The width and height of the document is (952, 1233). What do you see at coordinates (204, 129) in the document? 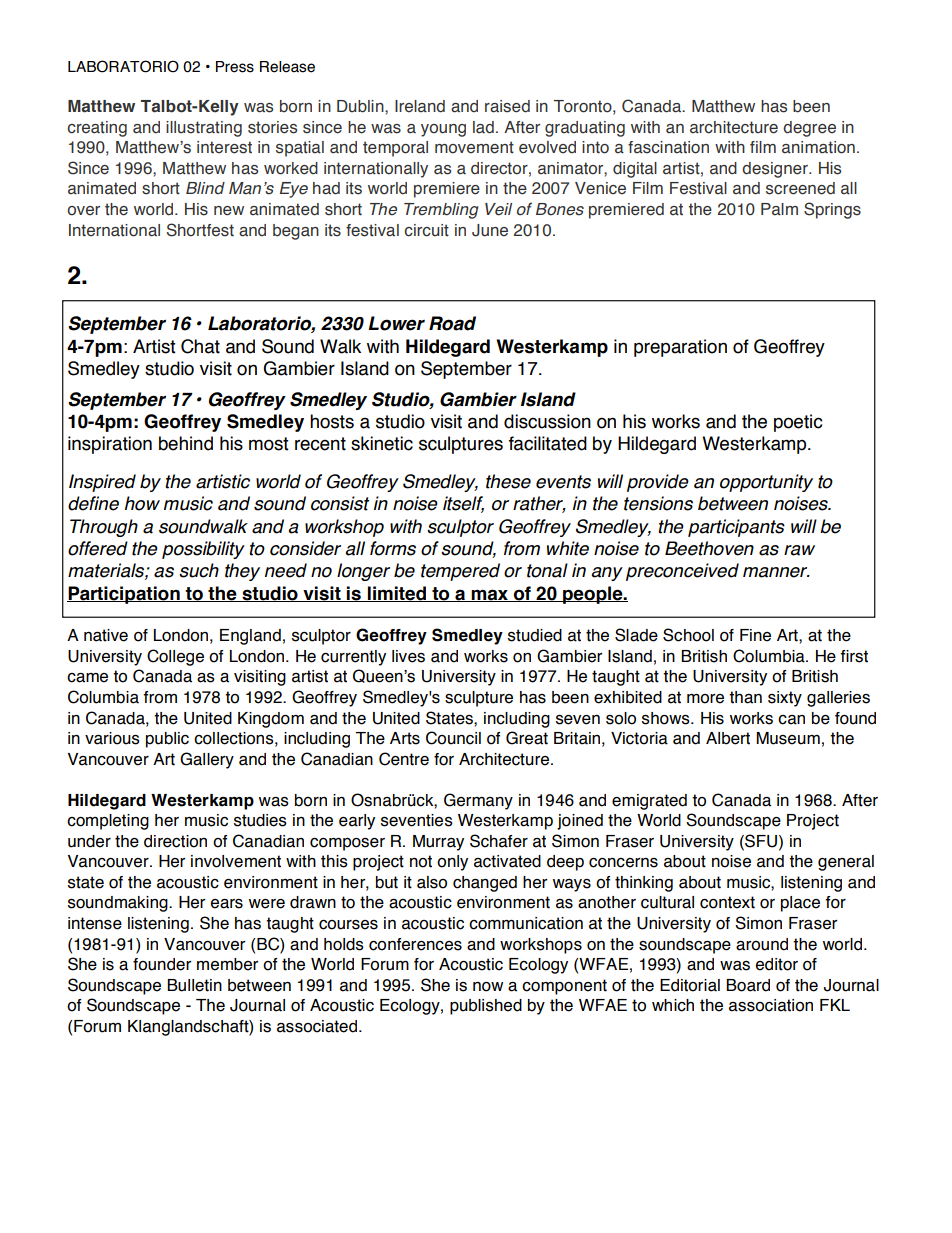
I see `illustrating` at bounding box center [204, 129].
